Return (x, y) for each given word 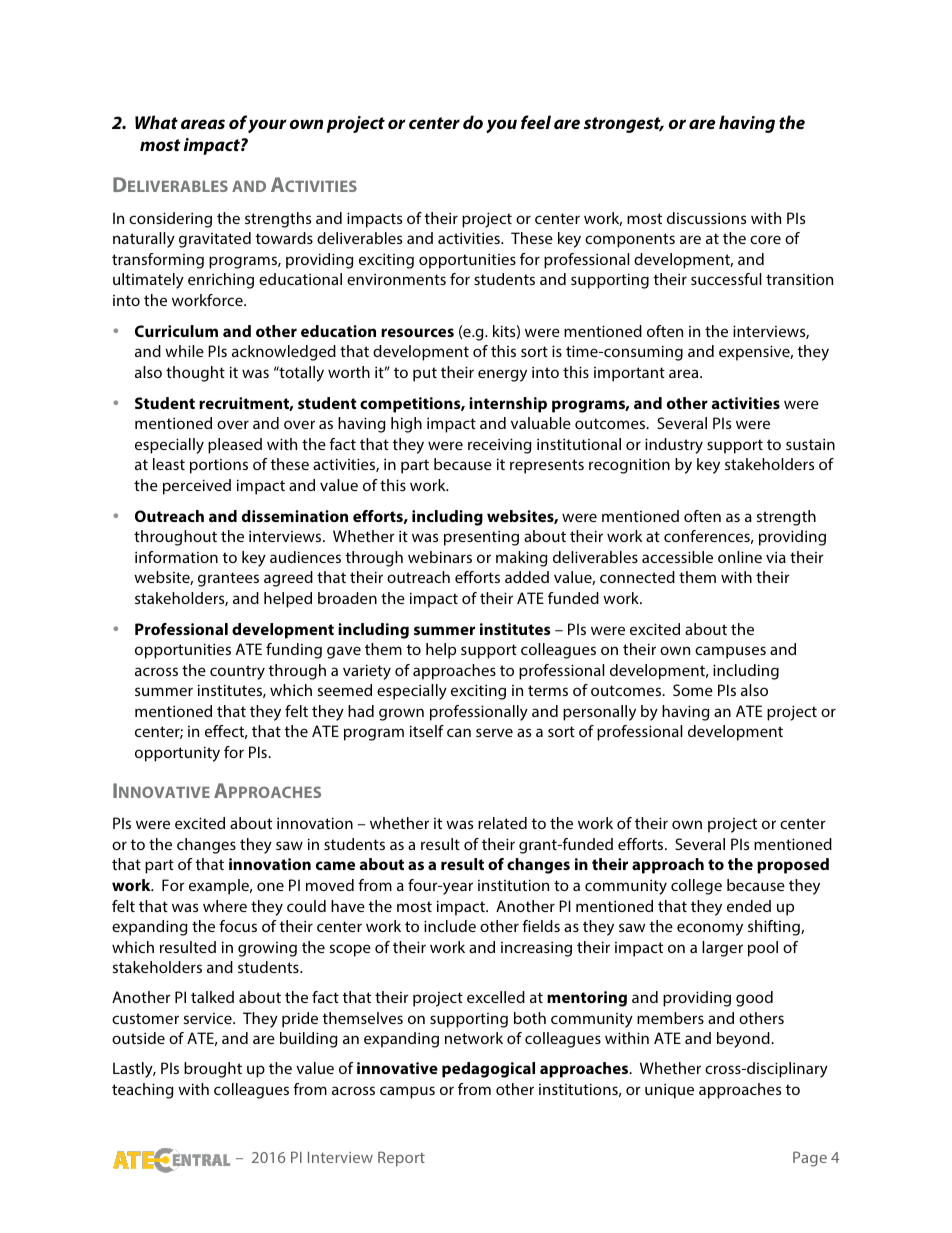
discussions (706, 218)
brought (213, 1070)
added (527, 577)
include (450, 926)
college (696, 887)
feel (536, 122)
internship (508, 405)
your (267, 126)
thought (195, 374)
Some (693, 690)
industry (674, 446)
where (225, 906)
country (237, 672)
